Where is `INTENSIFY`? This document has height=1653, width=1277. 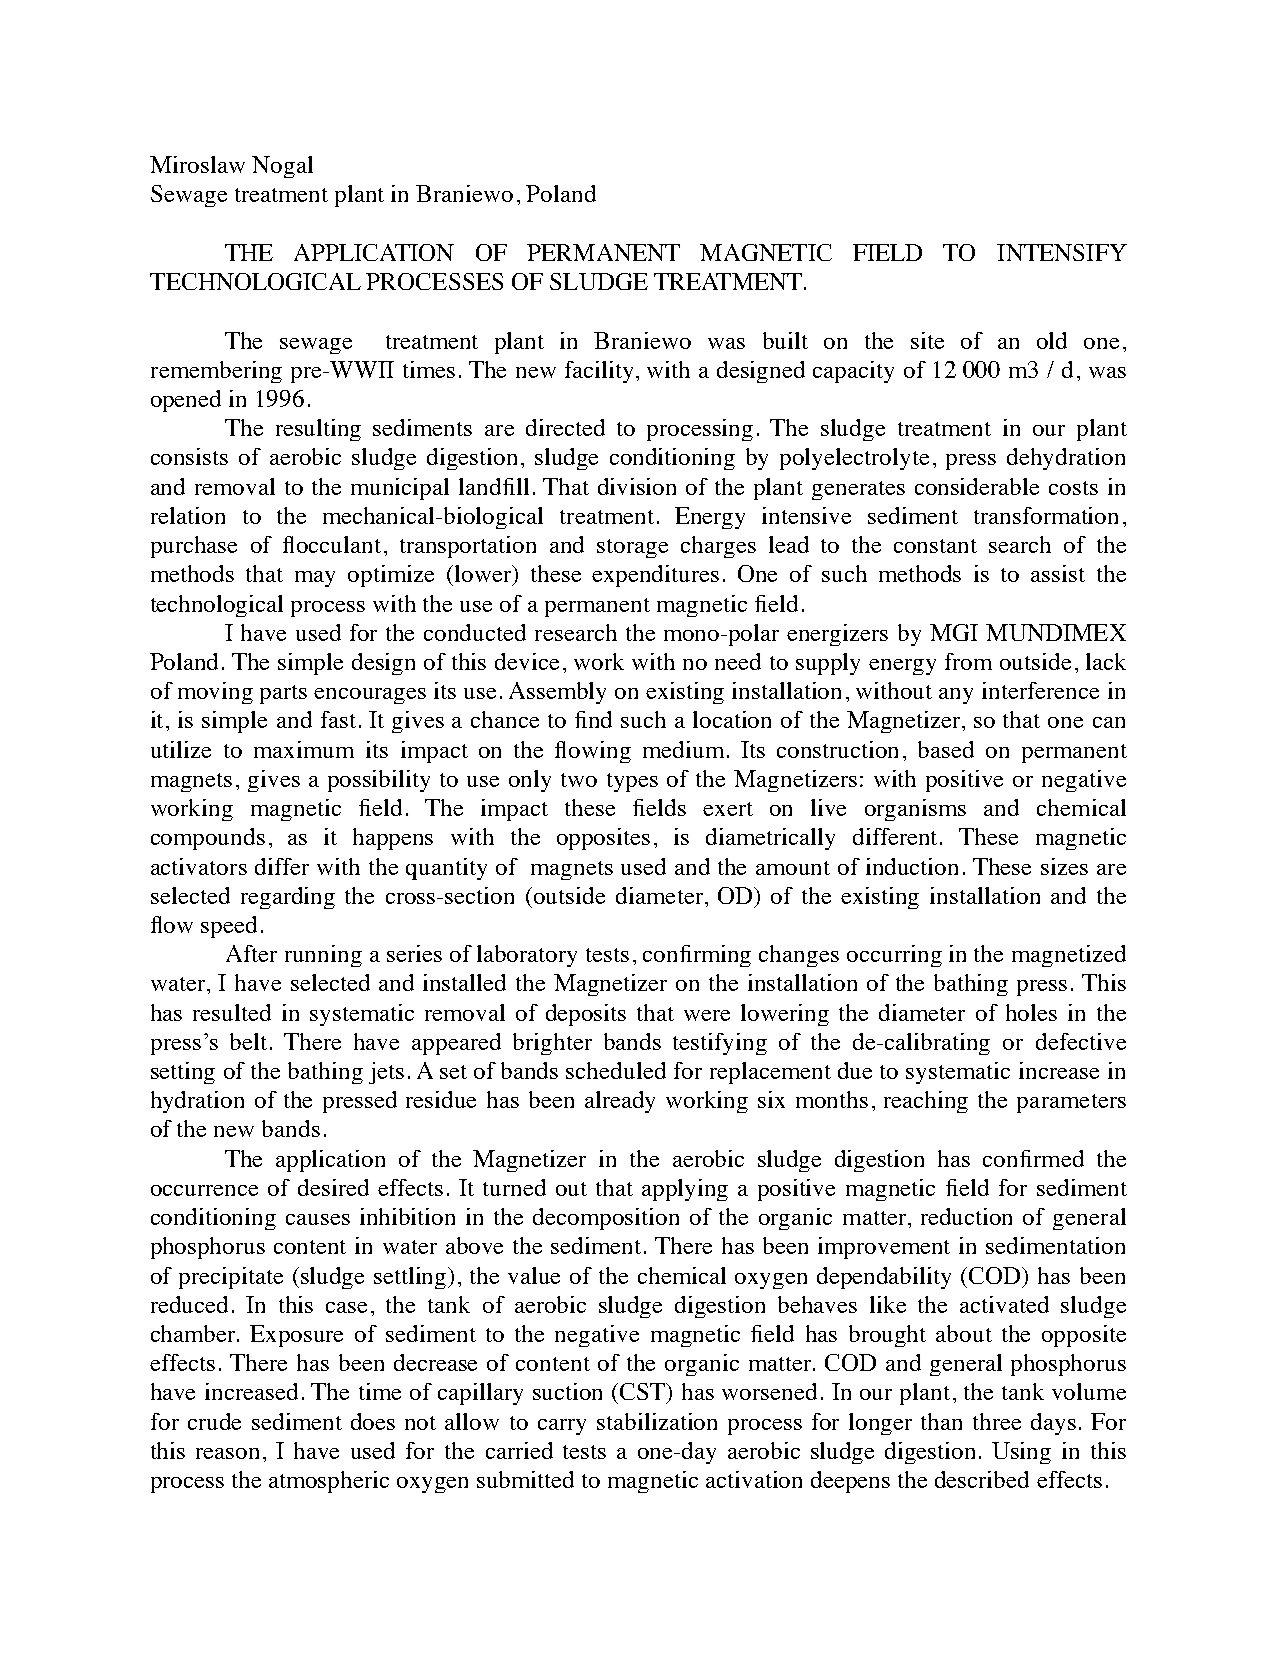 INTENSIFY is located at coordinates (1062, 252).
